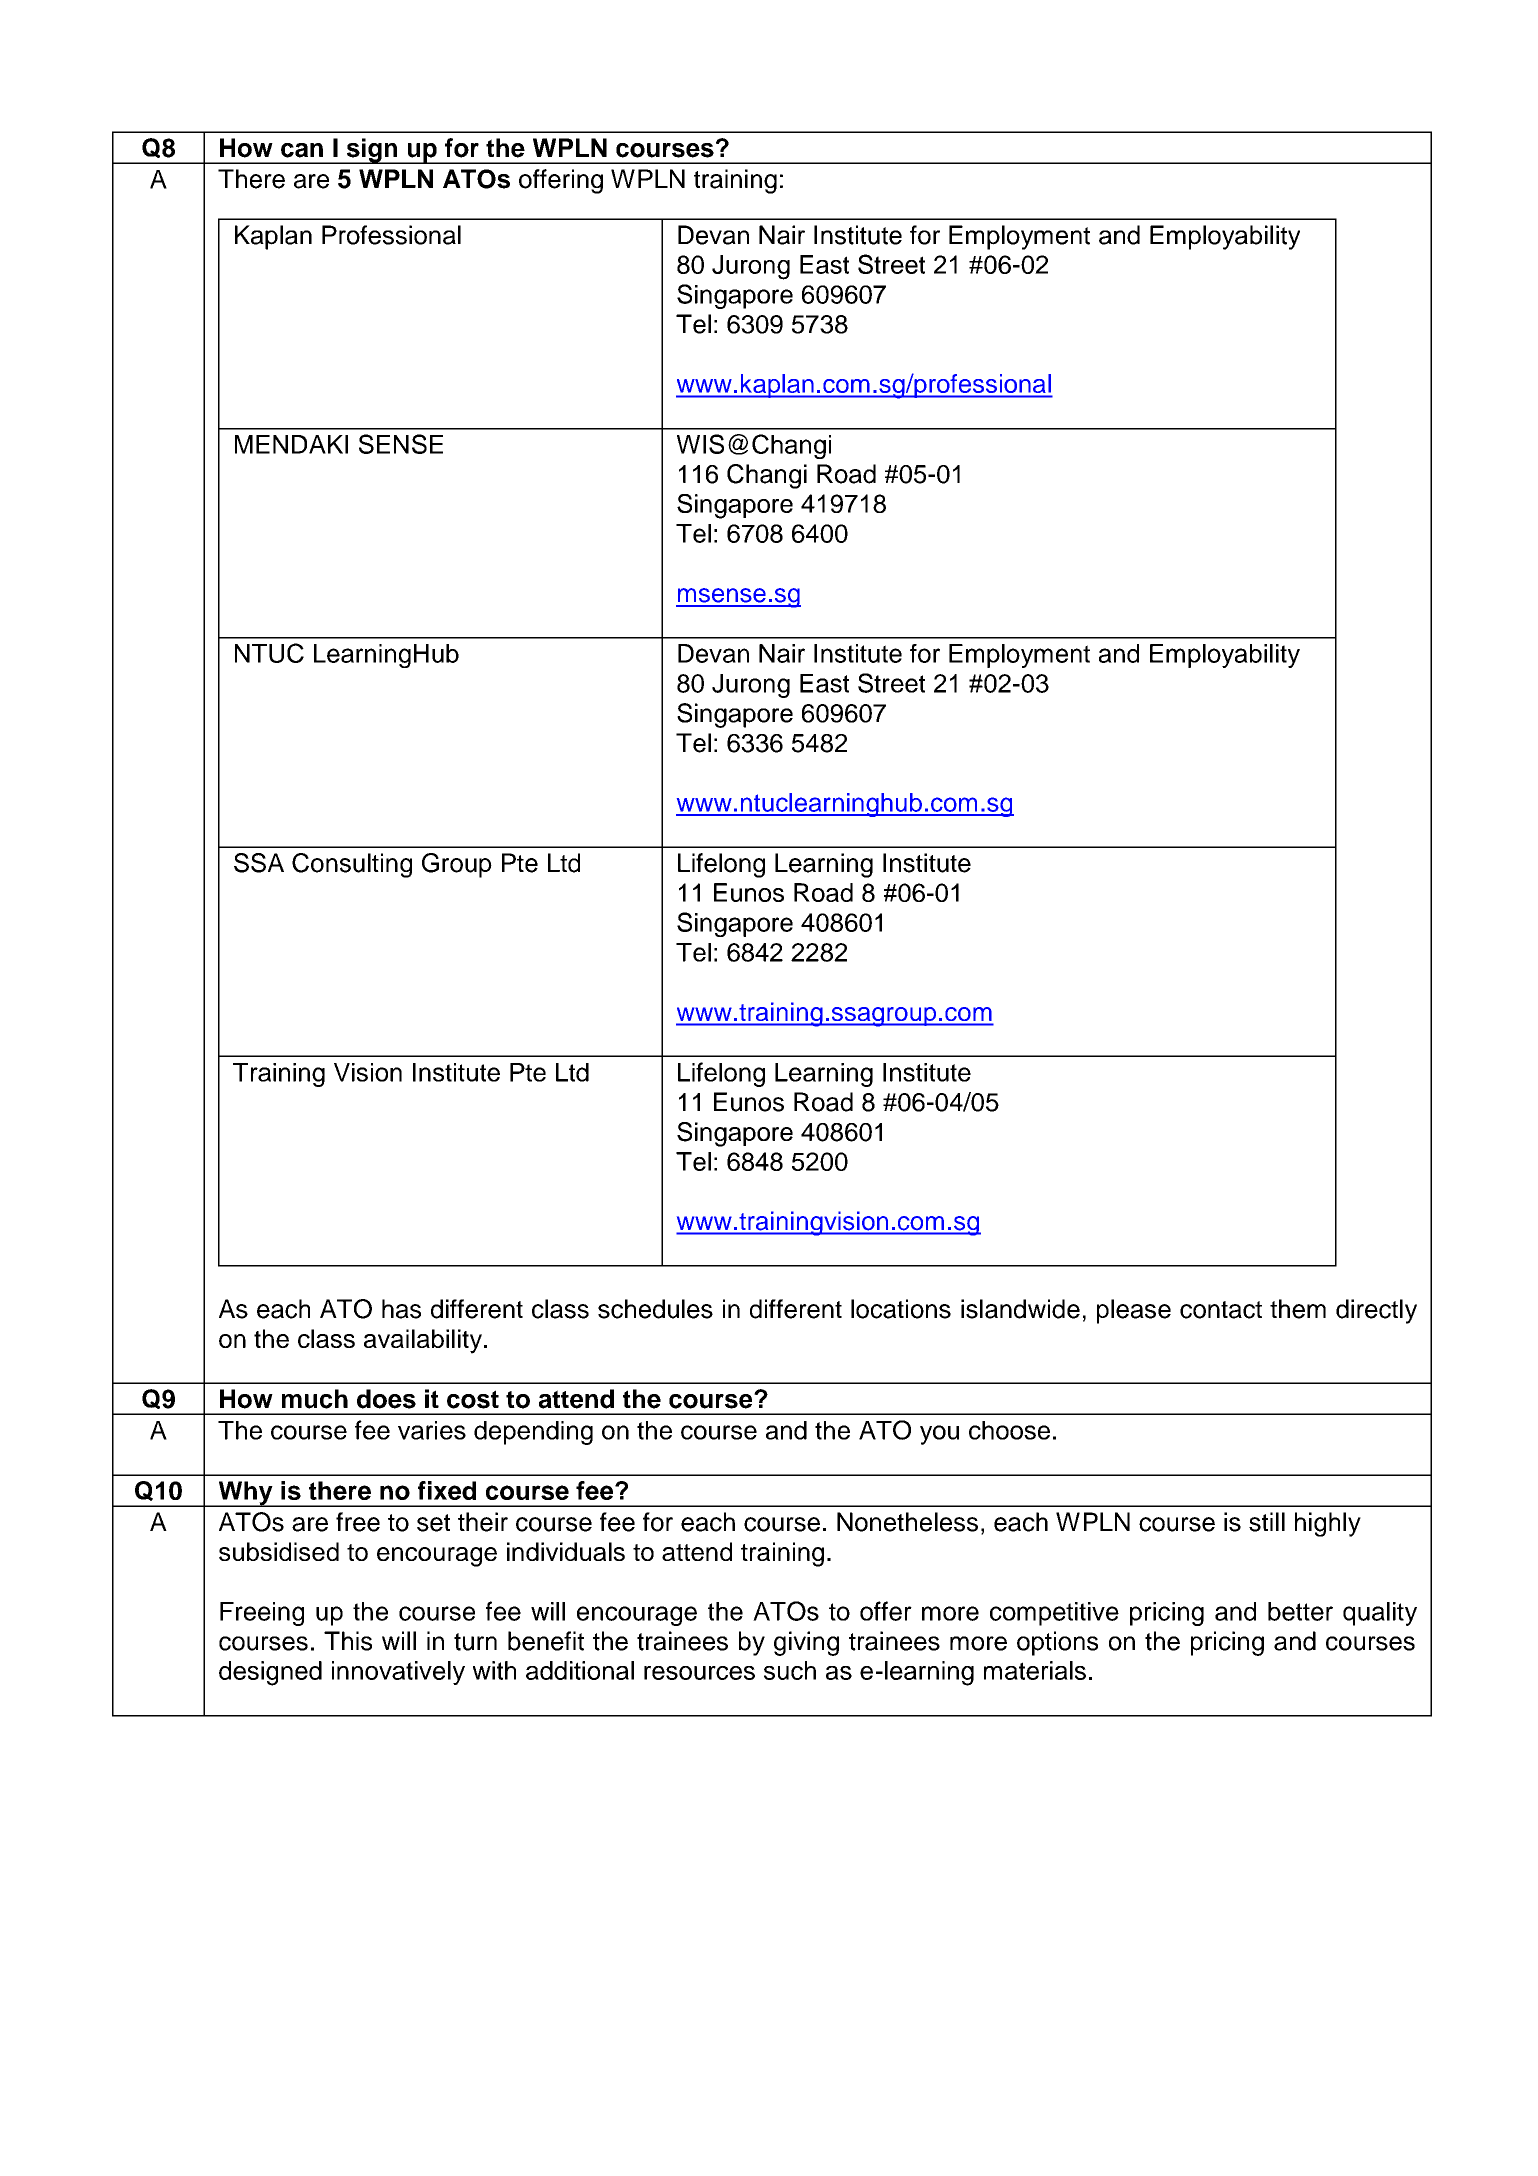 The image size is (1538, 2176). What do you see at coordinates (302, 150) in the screenshot?
I see `can` at bounding box center [302, 150].
